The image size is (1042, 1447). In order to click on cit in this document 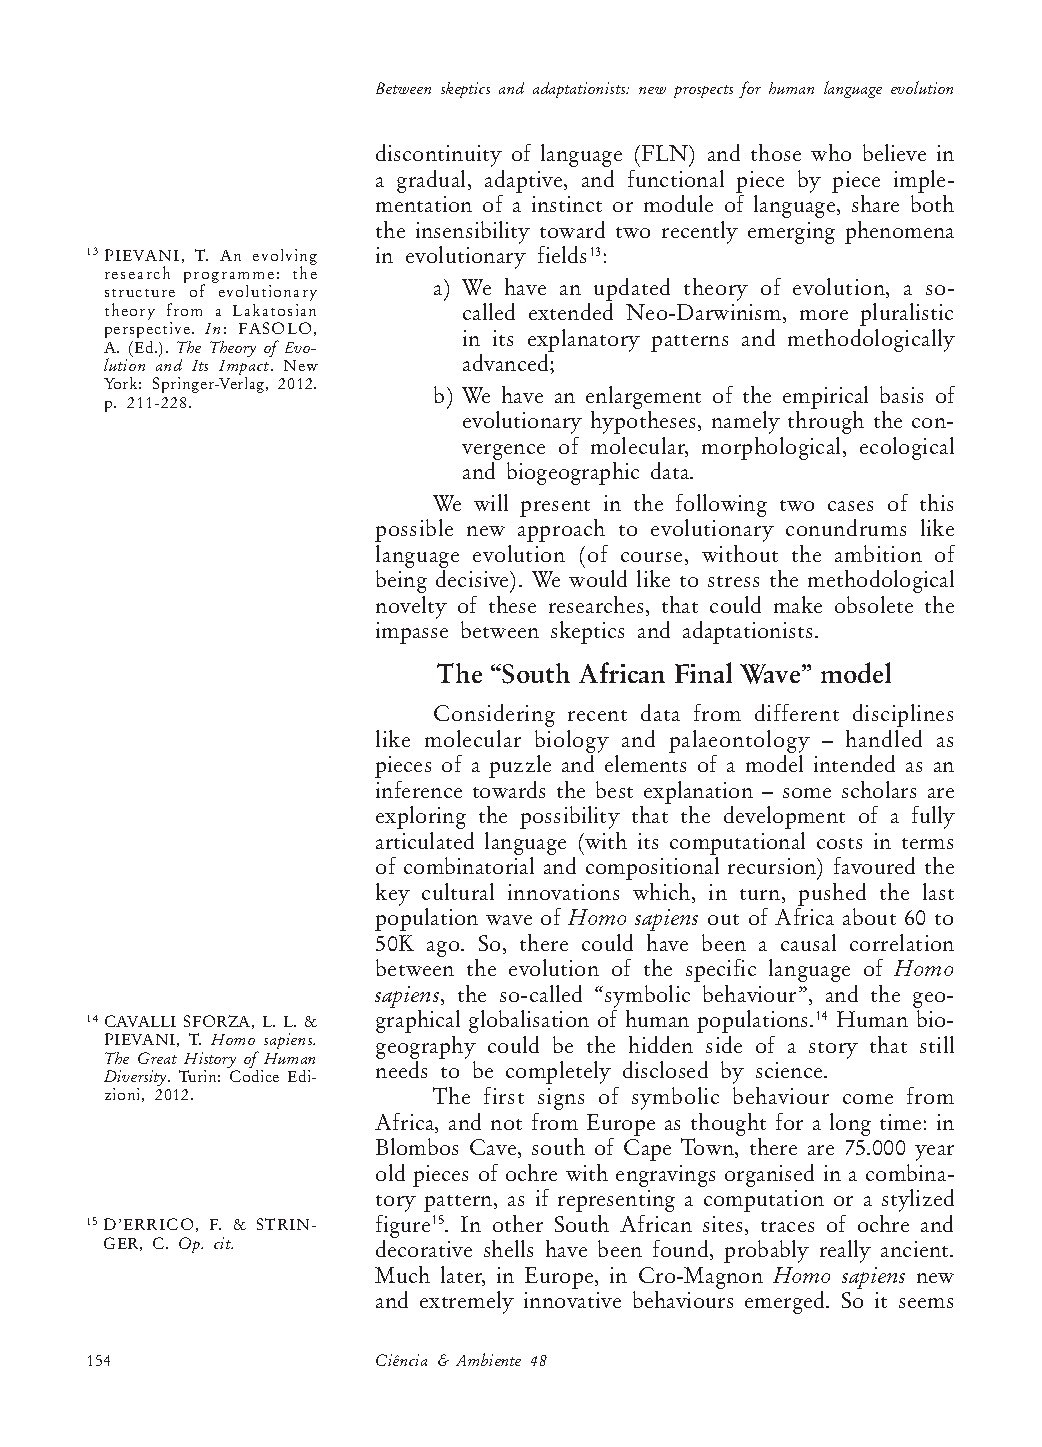, I will do `click(223, 1243)`.
